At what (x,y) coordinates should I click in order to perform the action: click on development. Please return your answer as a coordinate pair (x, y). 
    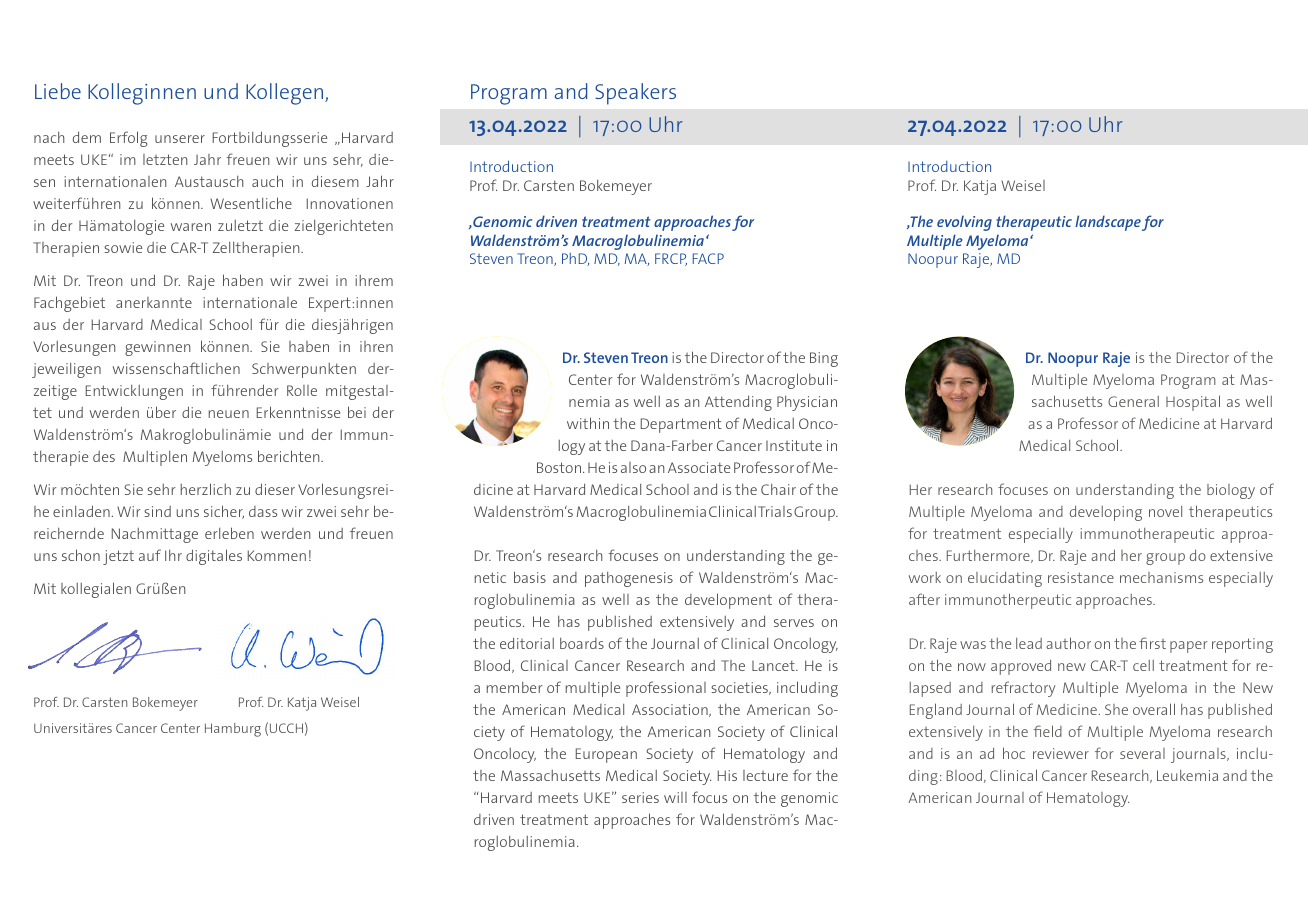
    Looking at the image, I should click on (728, 601).
